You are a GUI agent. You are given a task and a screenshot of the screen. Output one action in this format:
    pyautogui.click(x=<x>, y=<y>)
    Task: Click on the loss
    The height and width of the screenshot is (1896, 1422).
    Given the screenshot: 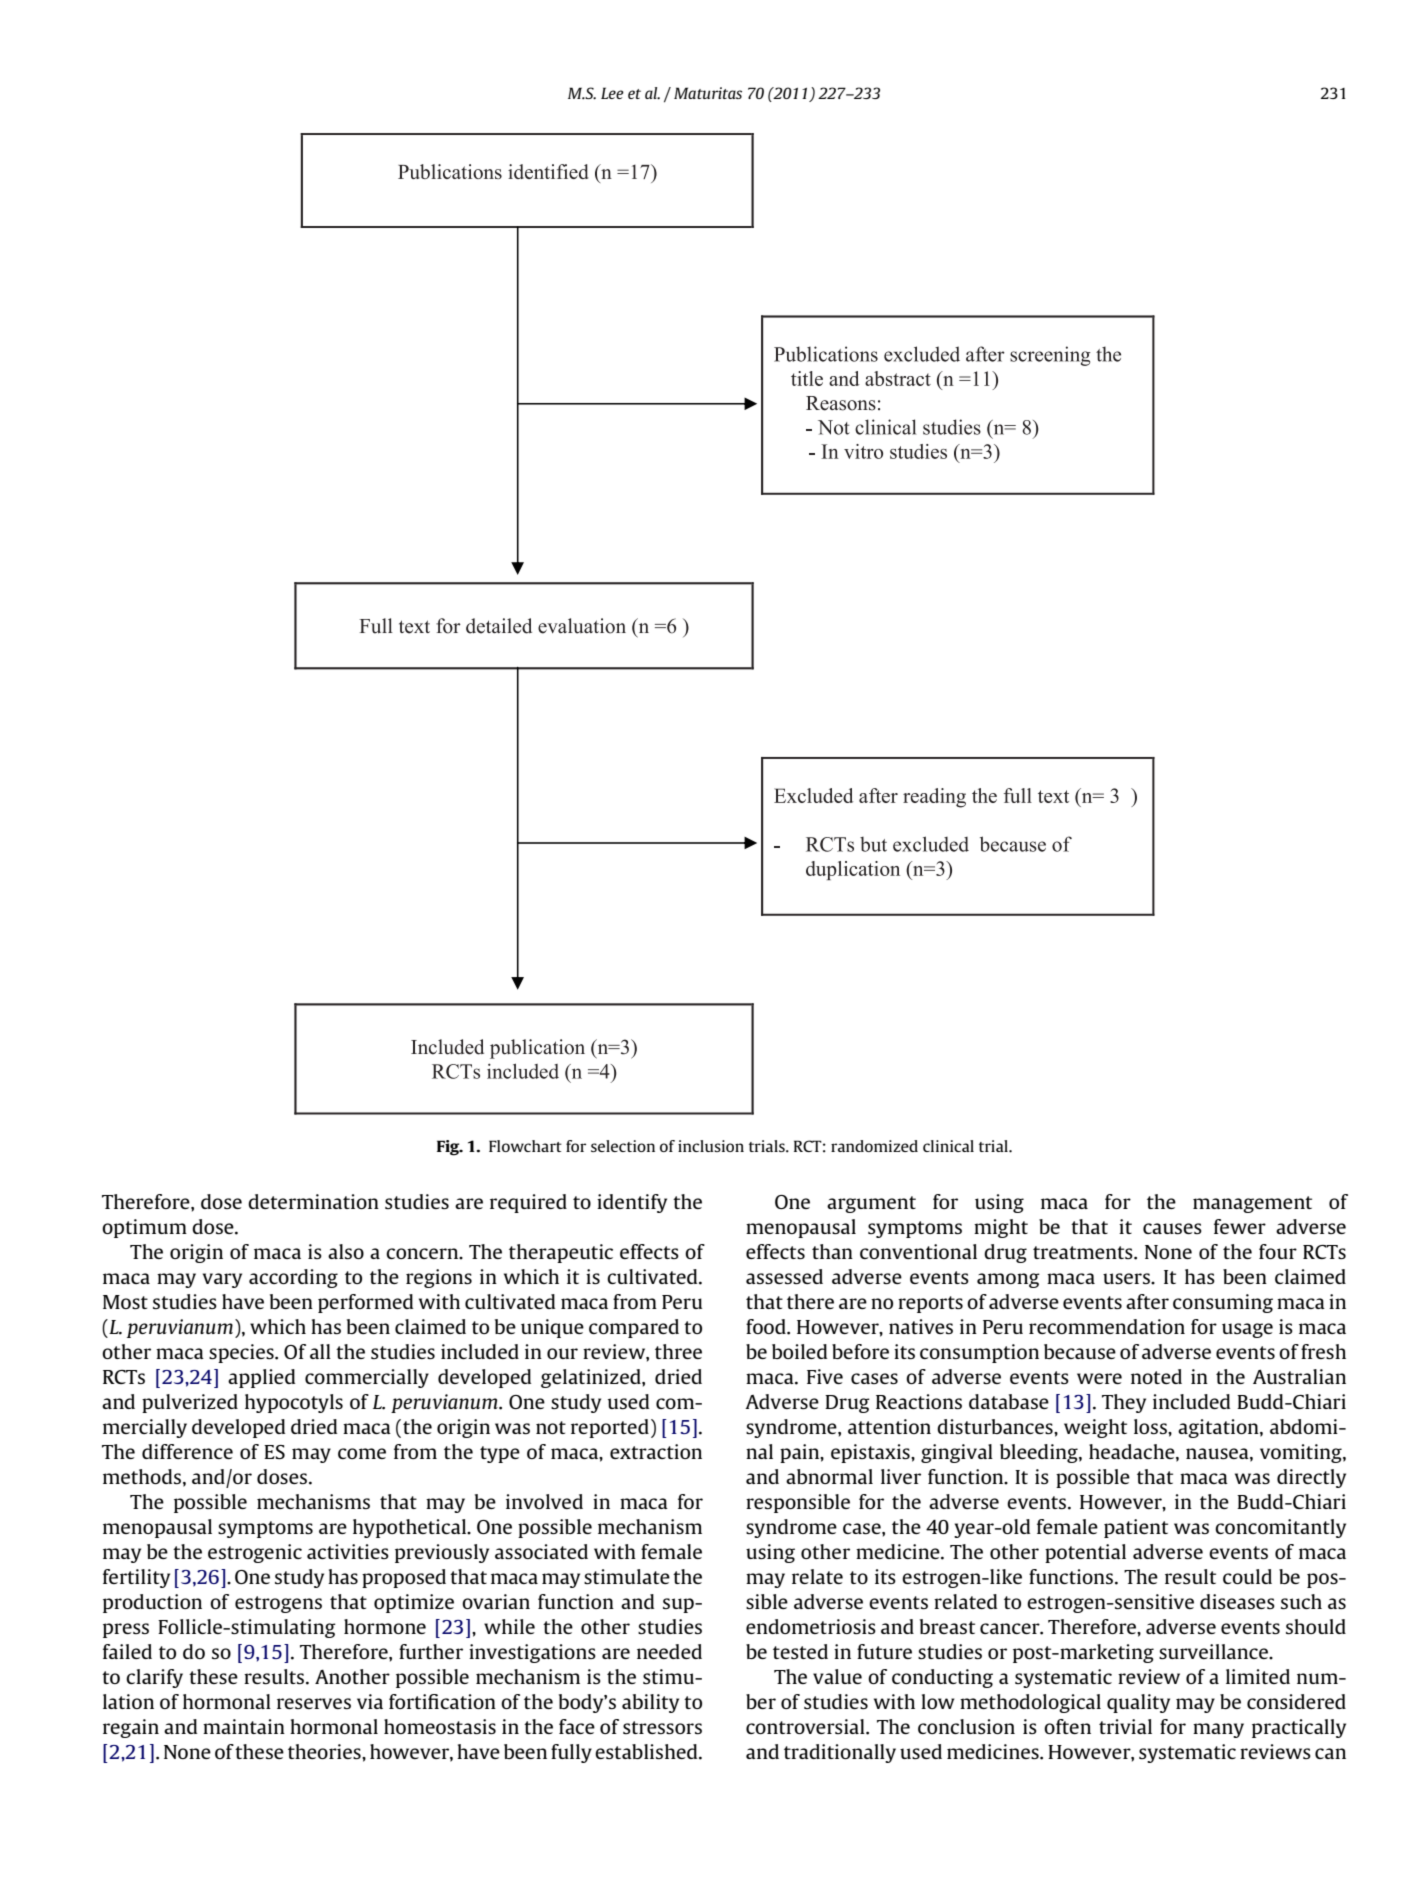 What is the action you would take?
    pyautogui.click(x=1151, y=1426)
